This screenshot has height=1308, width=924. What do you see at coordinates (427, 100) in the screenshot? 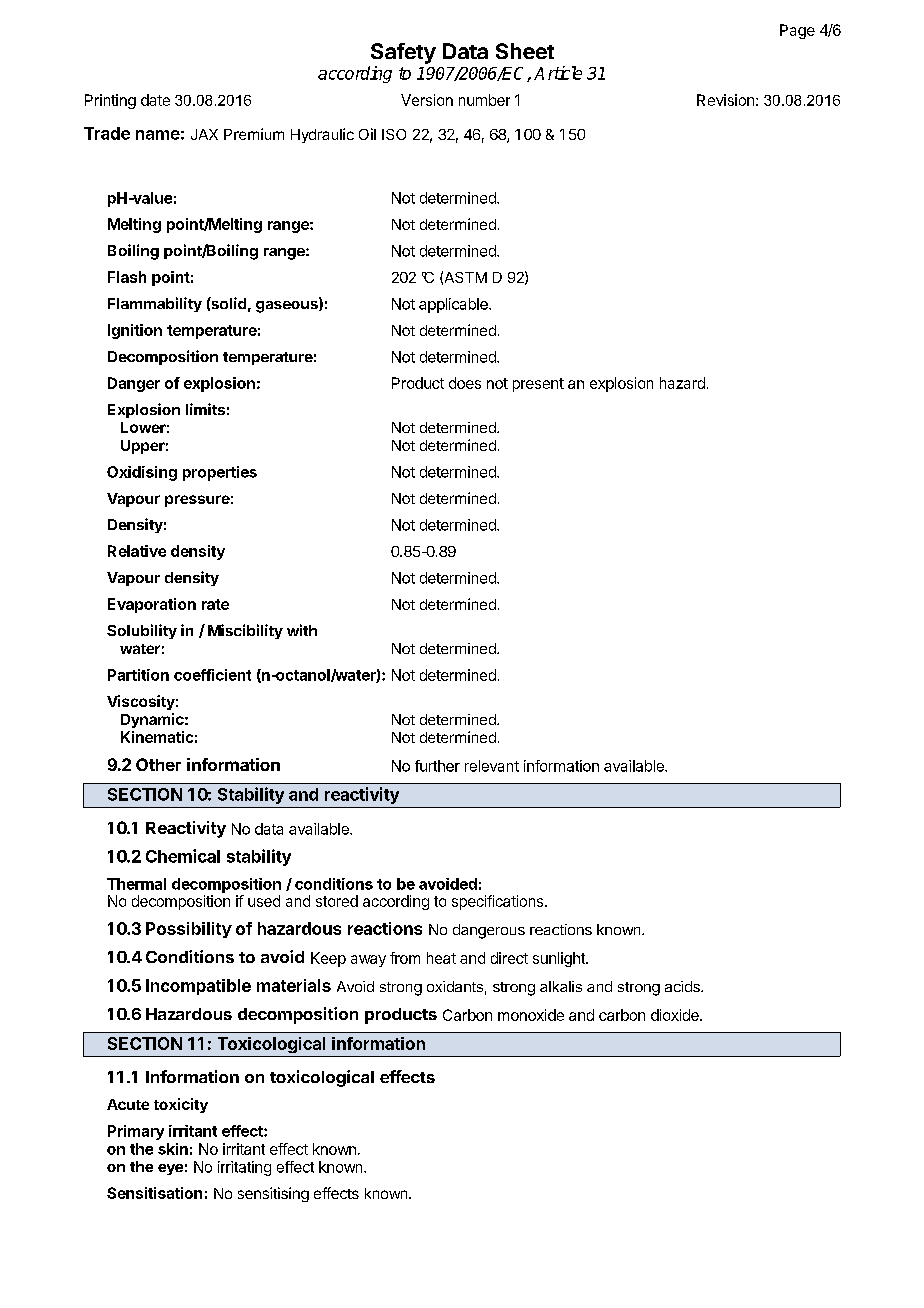
I see `Version` at bounding box center [427, 100].
